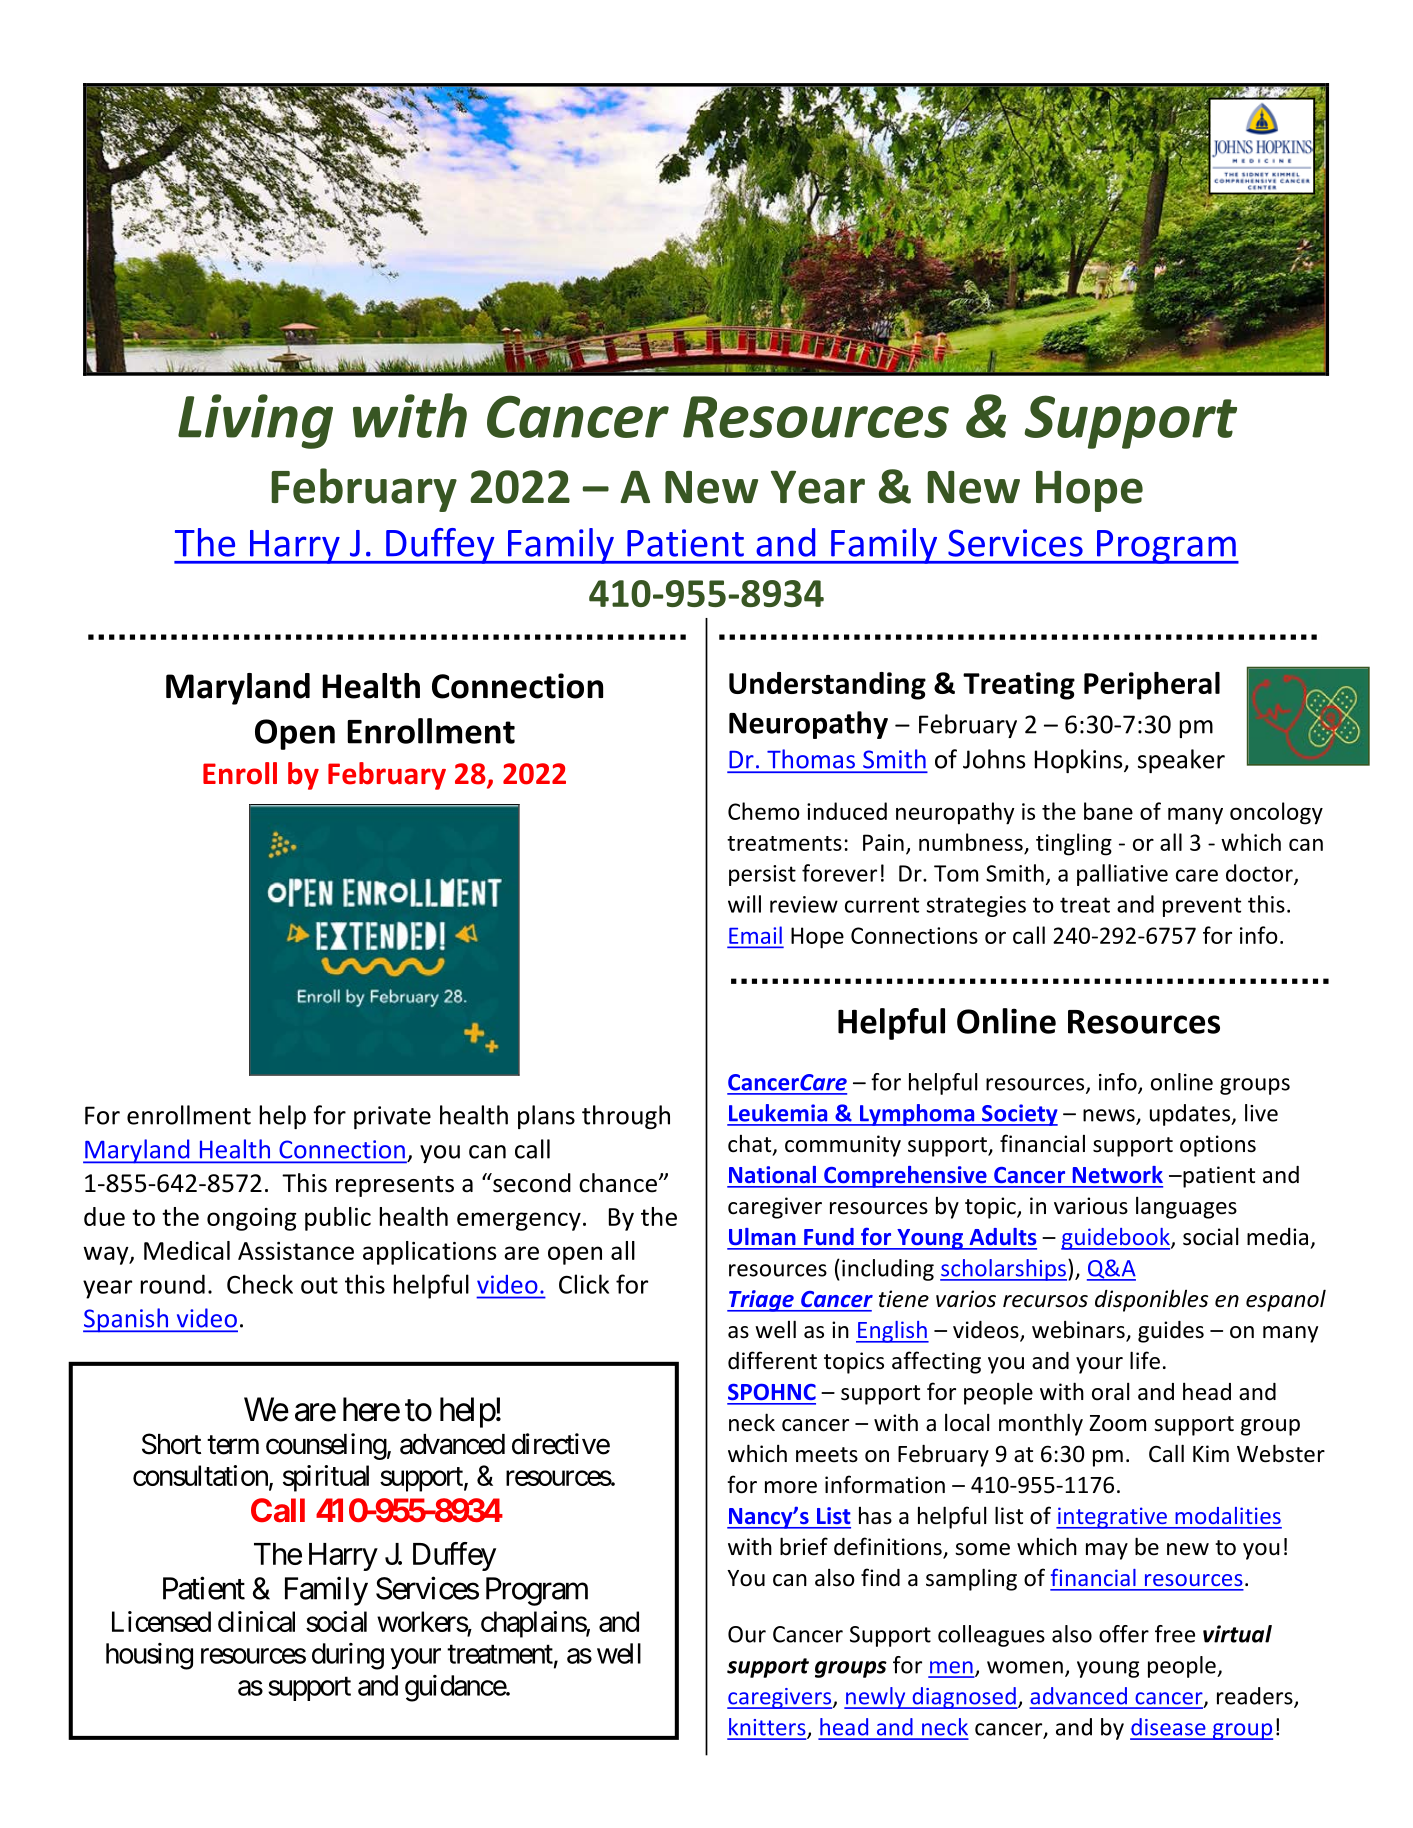 This page has width=1413, height=1828. Describe the element at coordinates (772, 1360) in the page. I see `different` at that location.
